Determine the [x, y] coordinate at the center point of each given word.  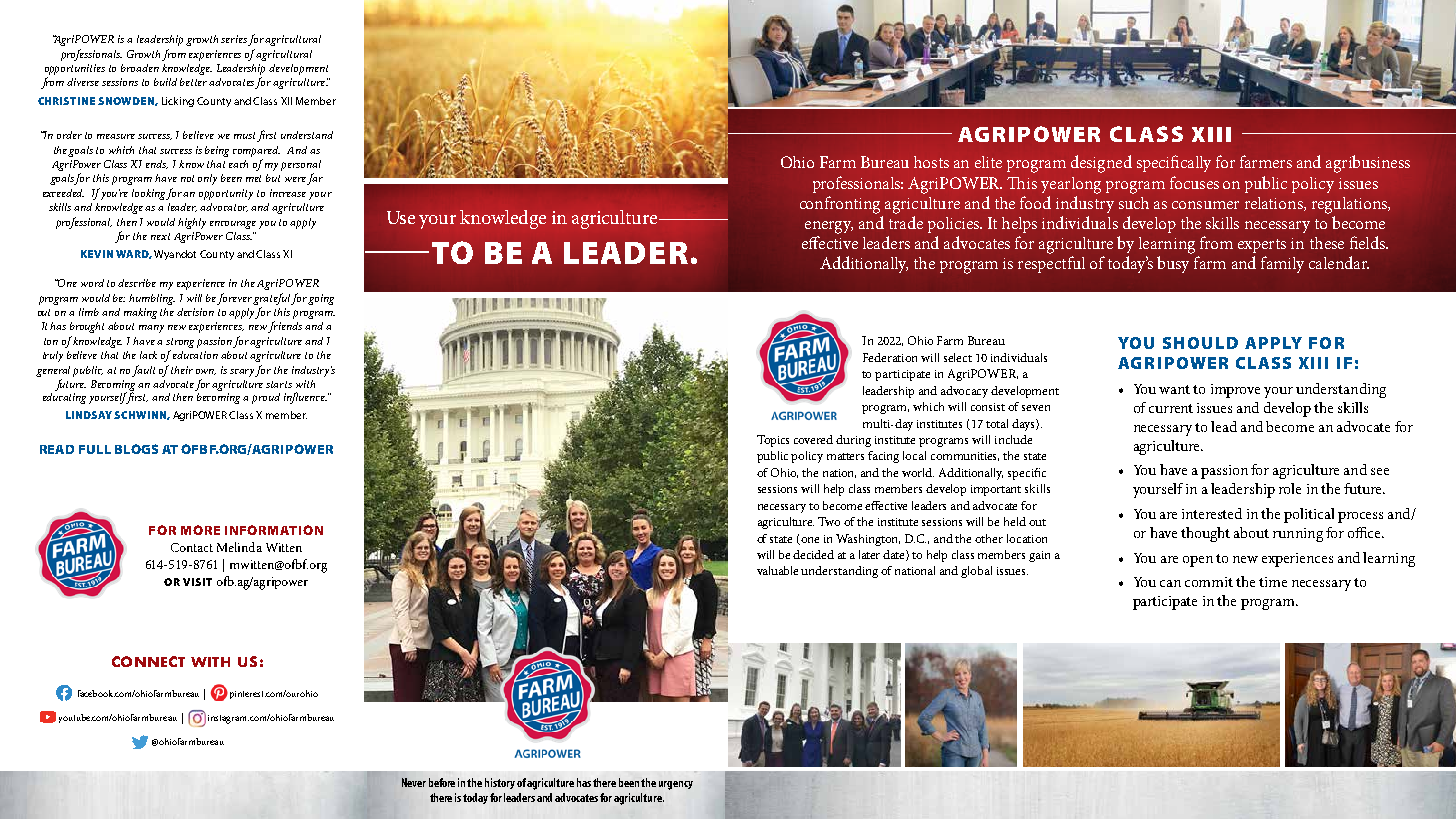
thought [1205, 534]
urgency [676, 785]
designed [1101, 164]
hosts [931, 162]
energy [829, 227]
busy [1173, 264]
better [195, 82]
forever [234, 299]
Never [414, 782]
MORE [200, 530]
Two [829, 521]
